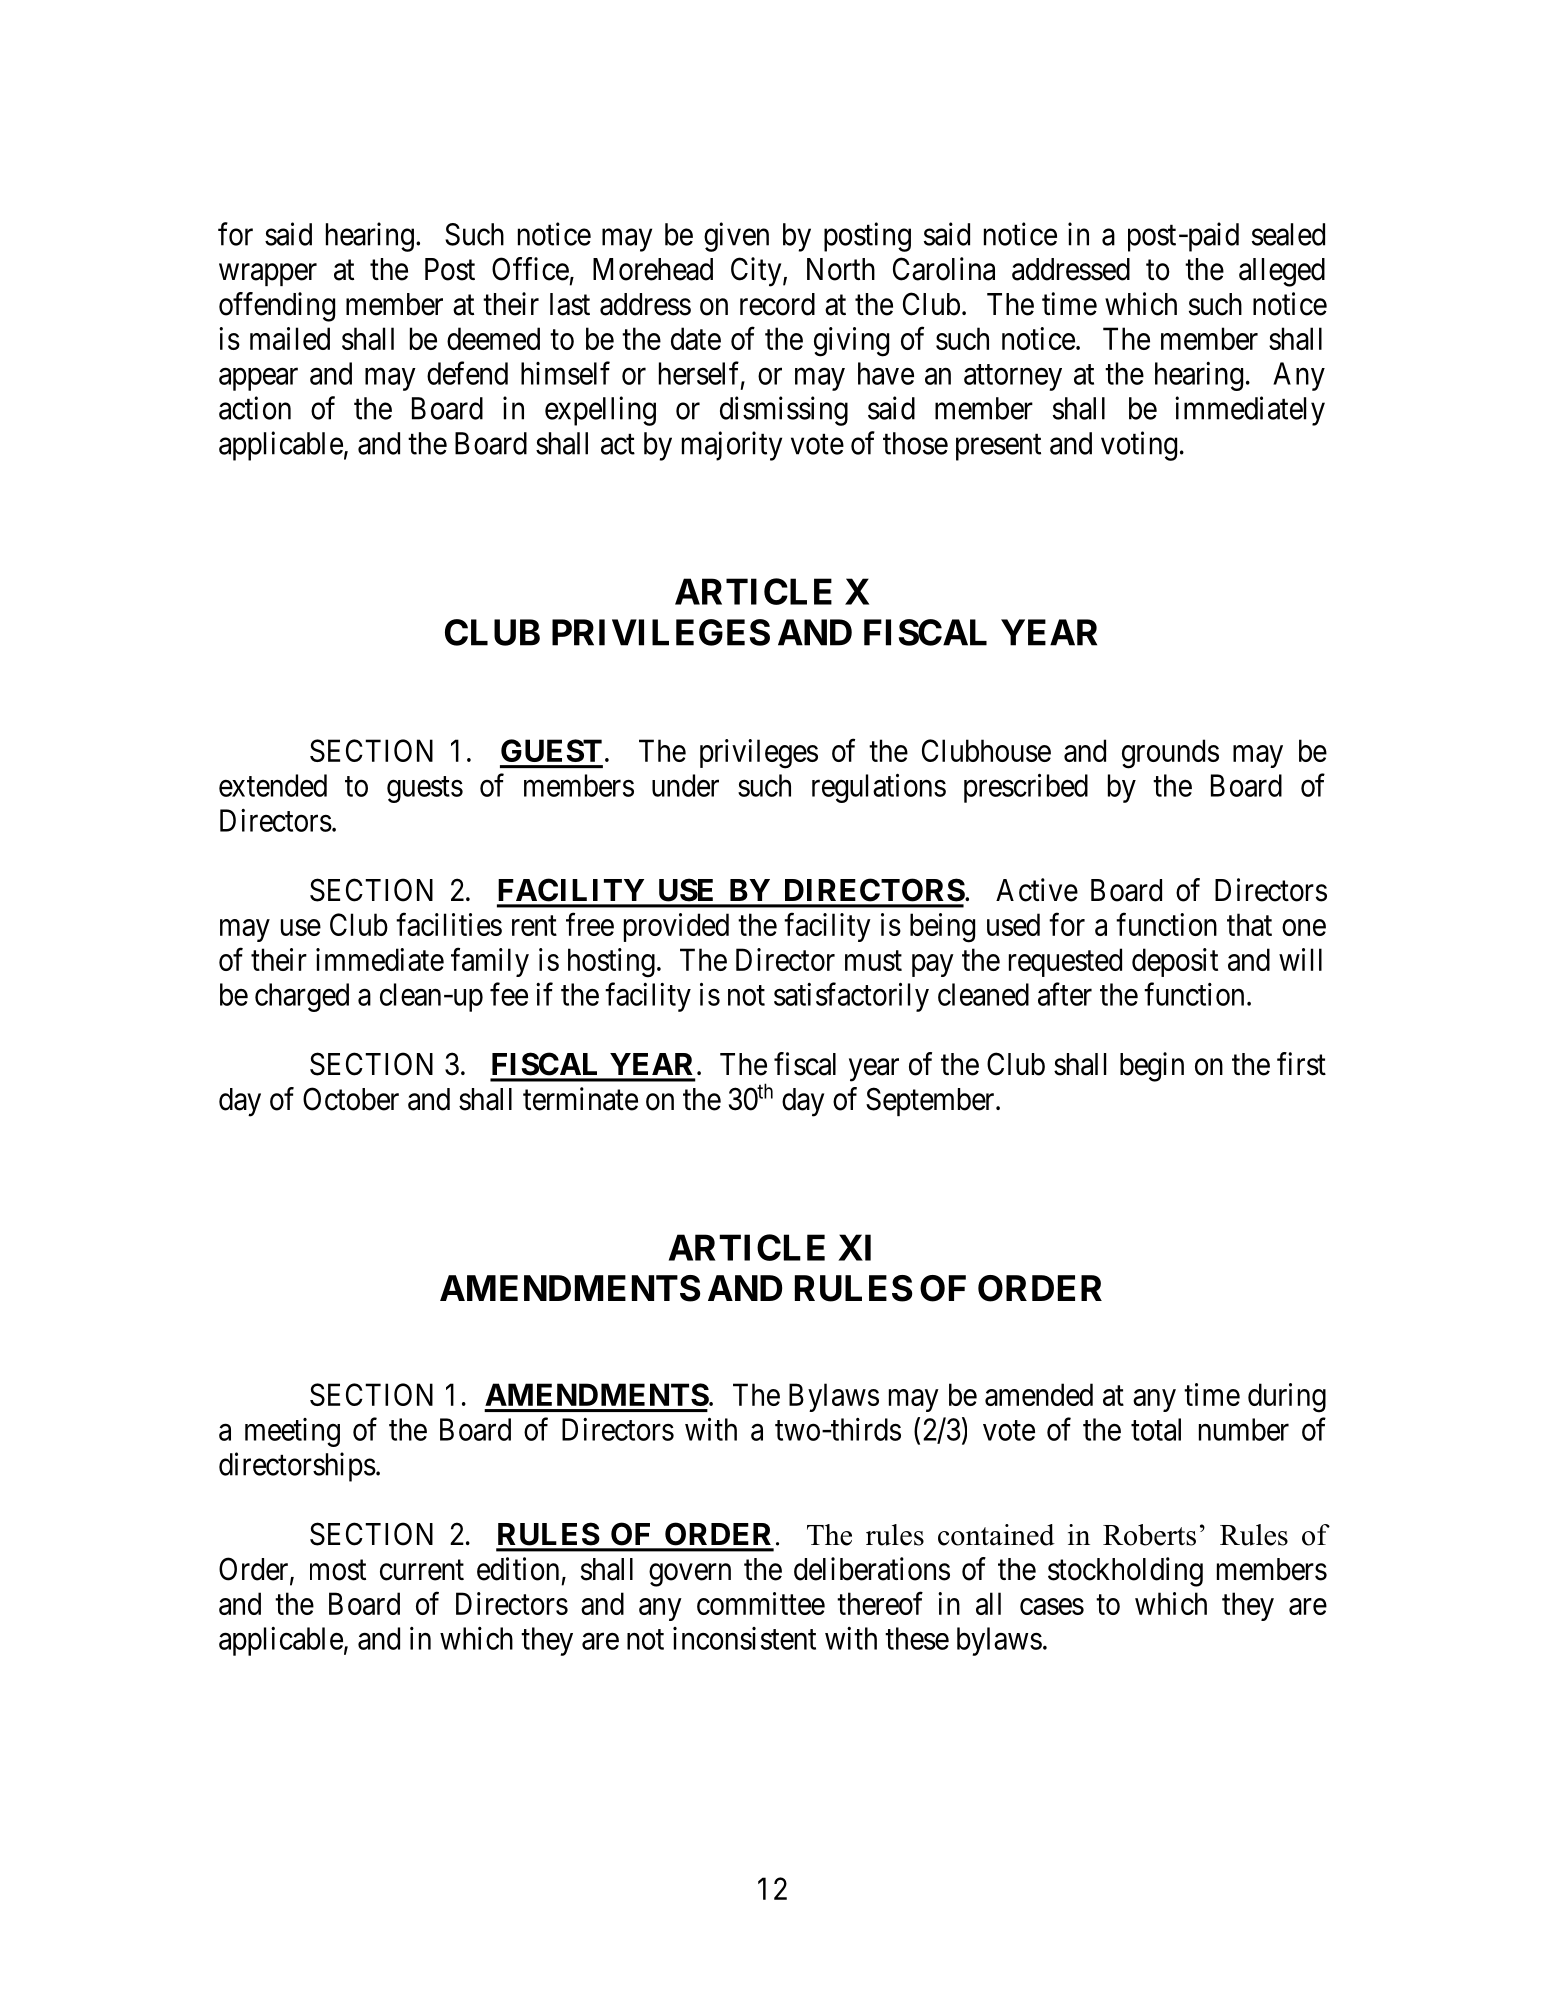 The width and height of the screenshot is (1544, 1998). I want to click on inconsistent, so click(744, 1638).
